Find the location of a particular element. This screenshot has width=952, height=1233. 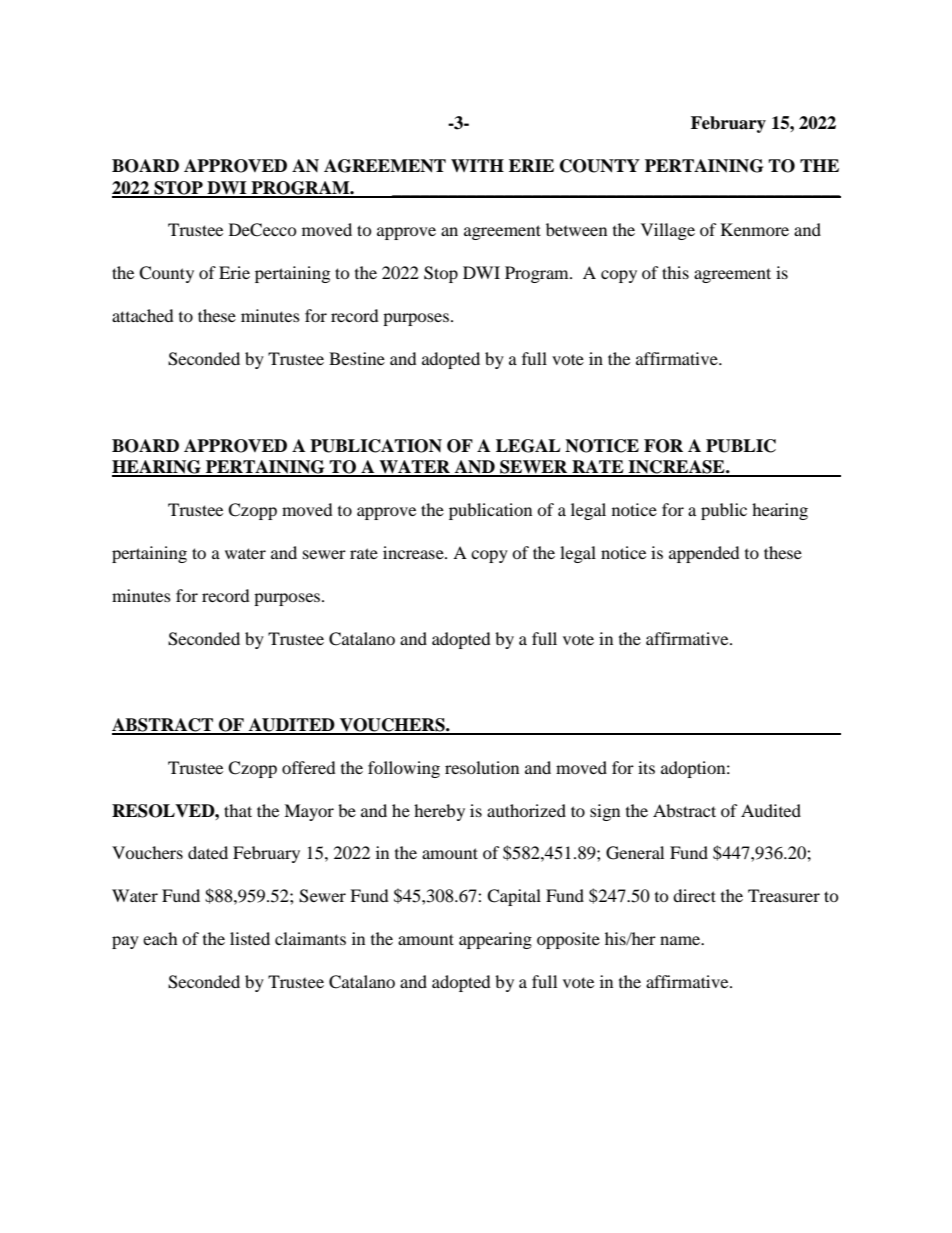

each is located at coordinates (160, 938).
